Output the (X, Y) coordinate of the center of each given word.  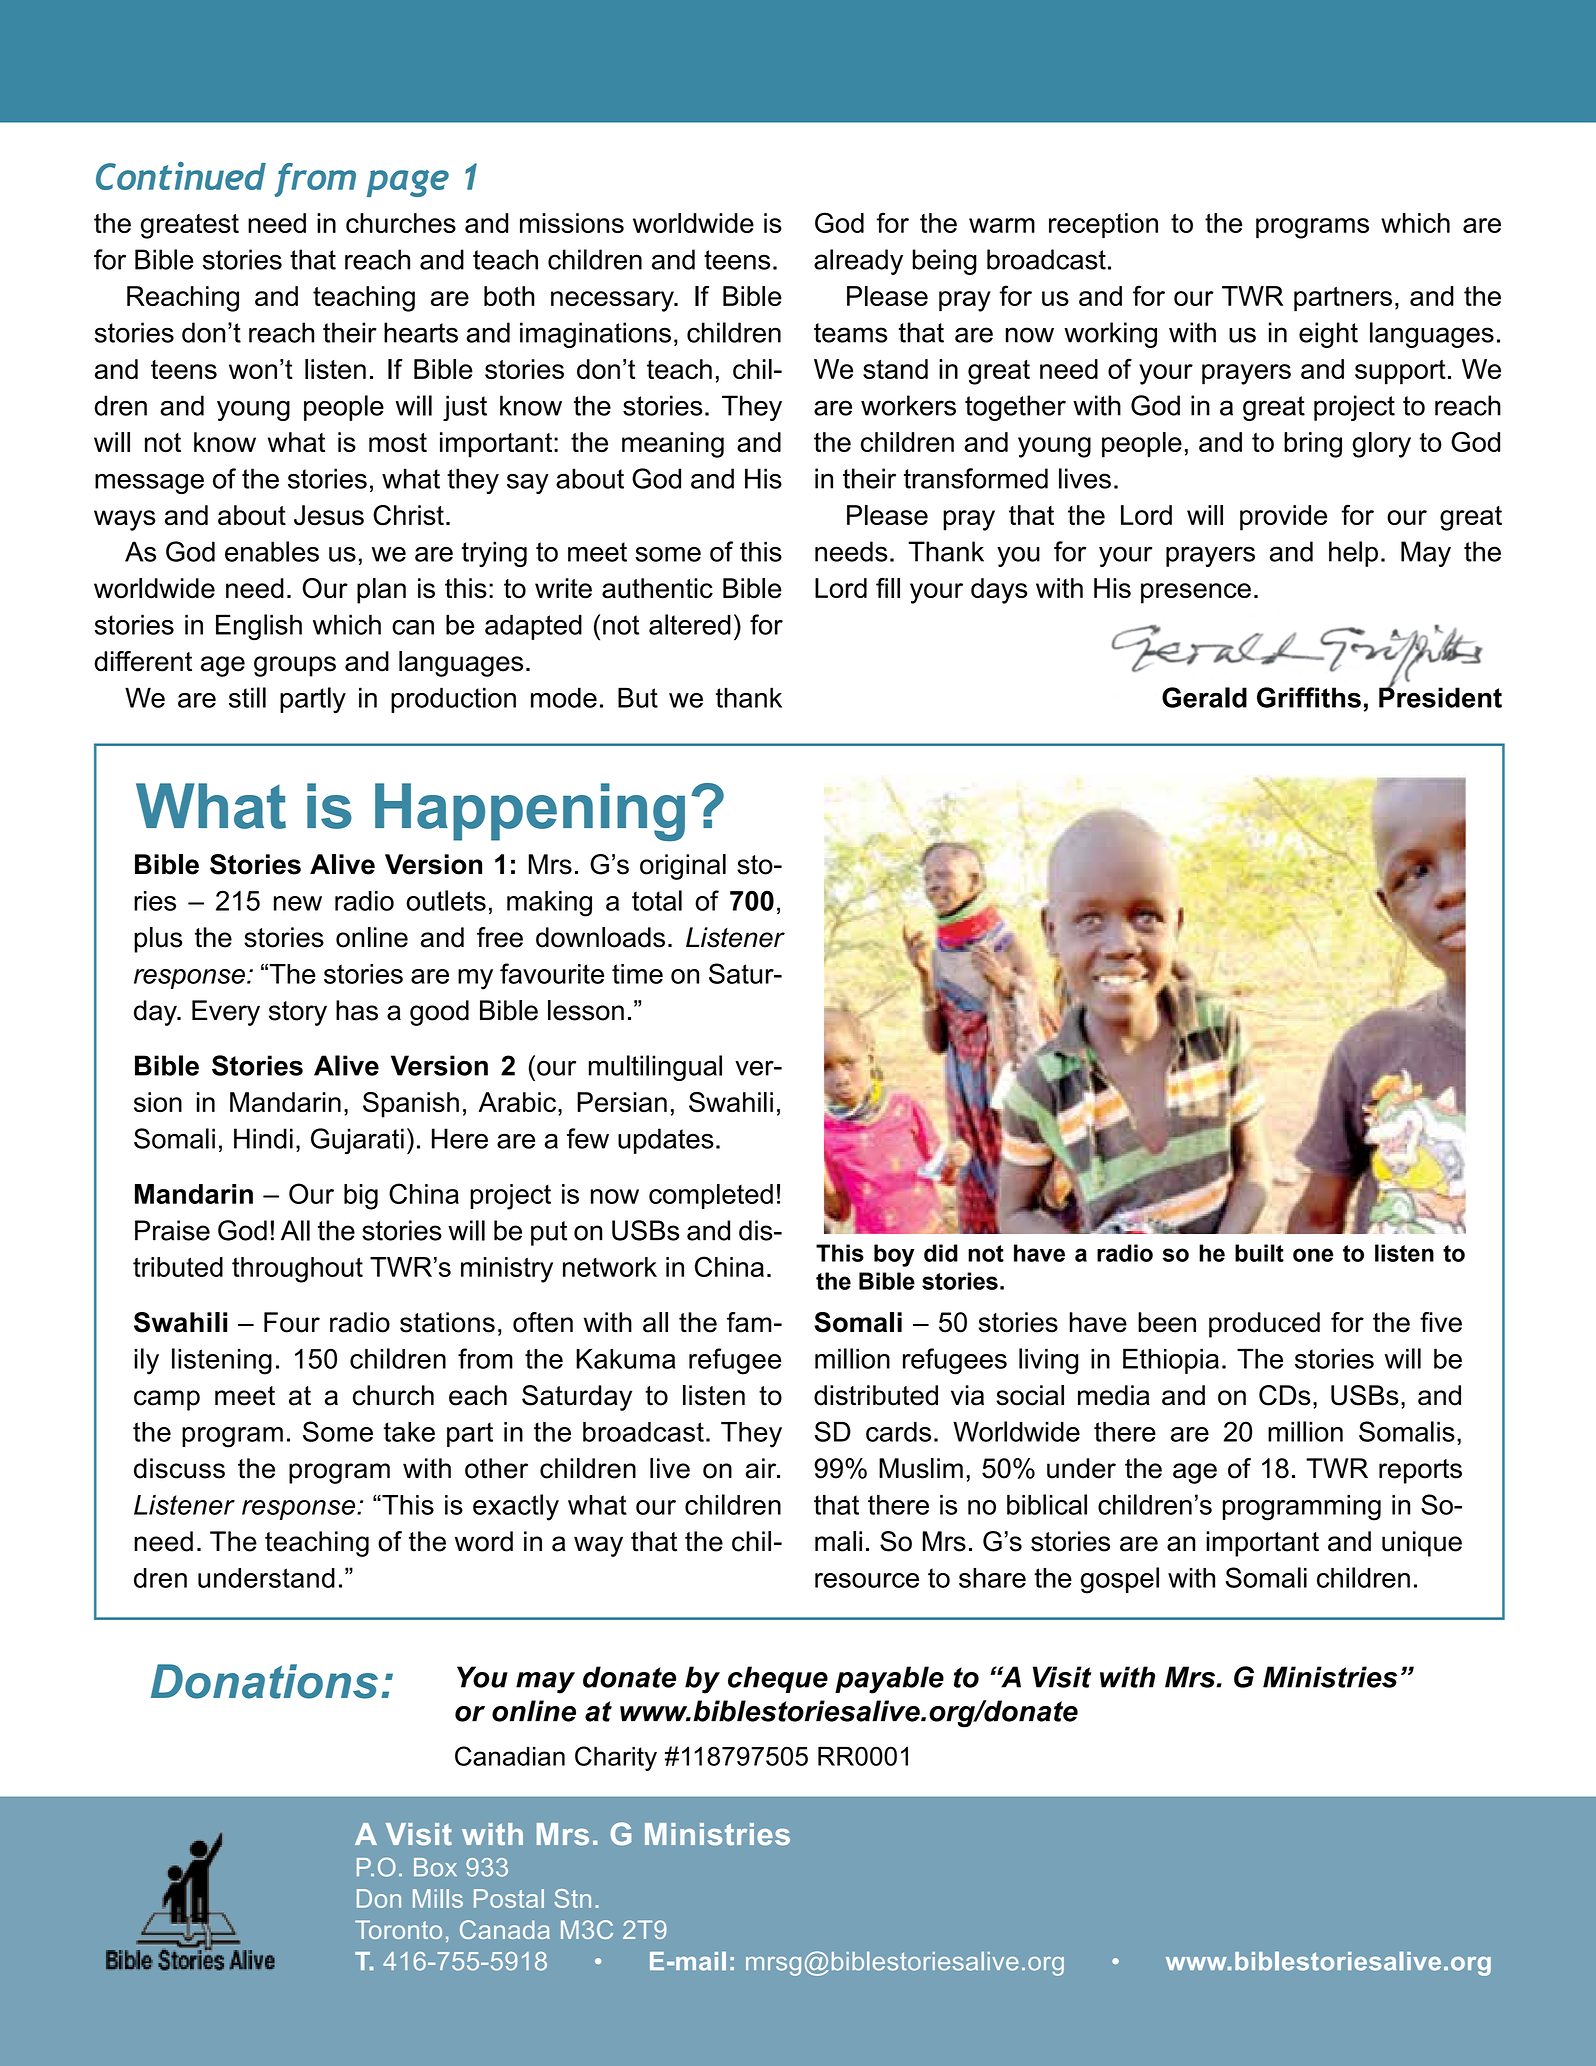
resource (867, 1580)
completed (711, 1196)
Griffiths (1309, 697)
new (298, 903)
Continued (181, 176)
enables (272, 551)
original (683, 867)
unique (1422, 1544)
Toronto (398, 1929)
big (361, 1197)
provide (1283, 518)
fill (888, 588)
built (1259, 1253)
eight (1328, 335)
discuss (179, 1468)
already (858, 262)
